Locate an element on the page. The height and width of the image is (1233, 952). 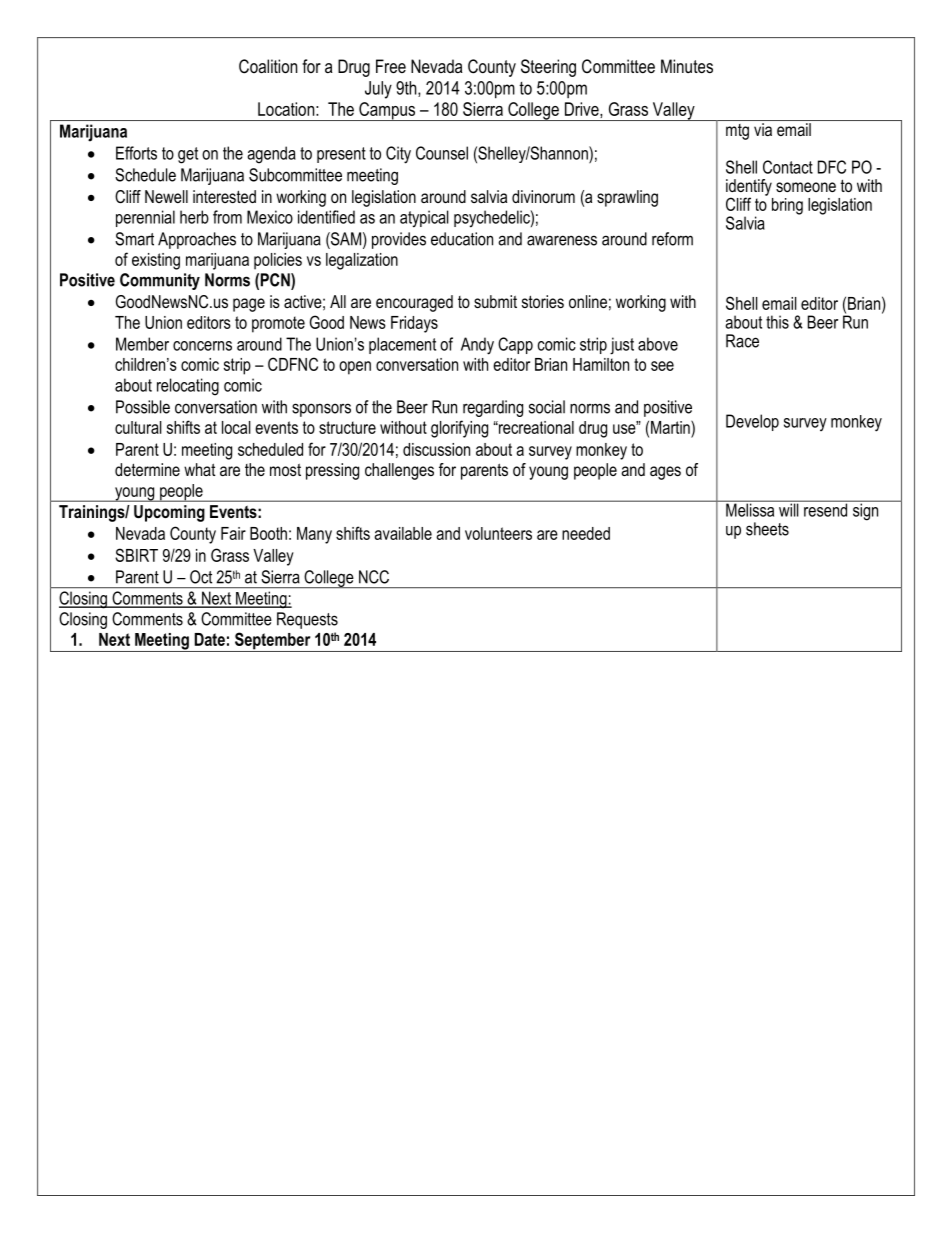
Coalition is located at coordinates (268, 66).
